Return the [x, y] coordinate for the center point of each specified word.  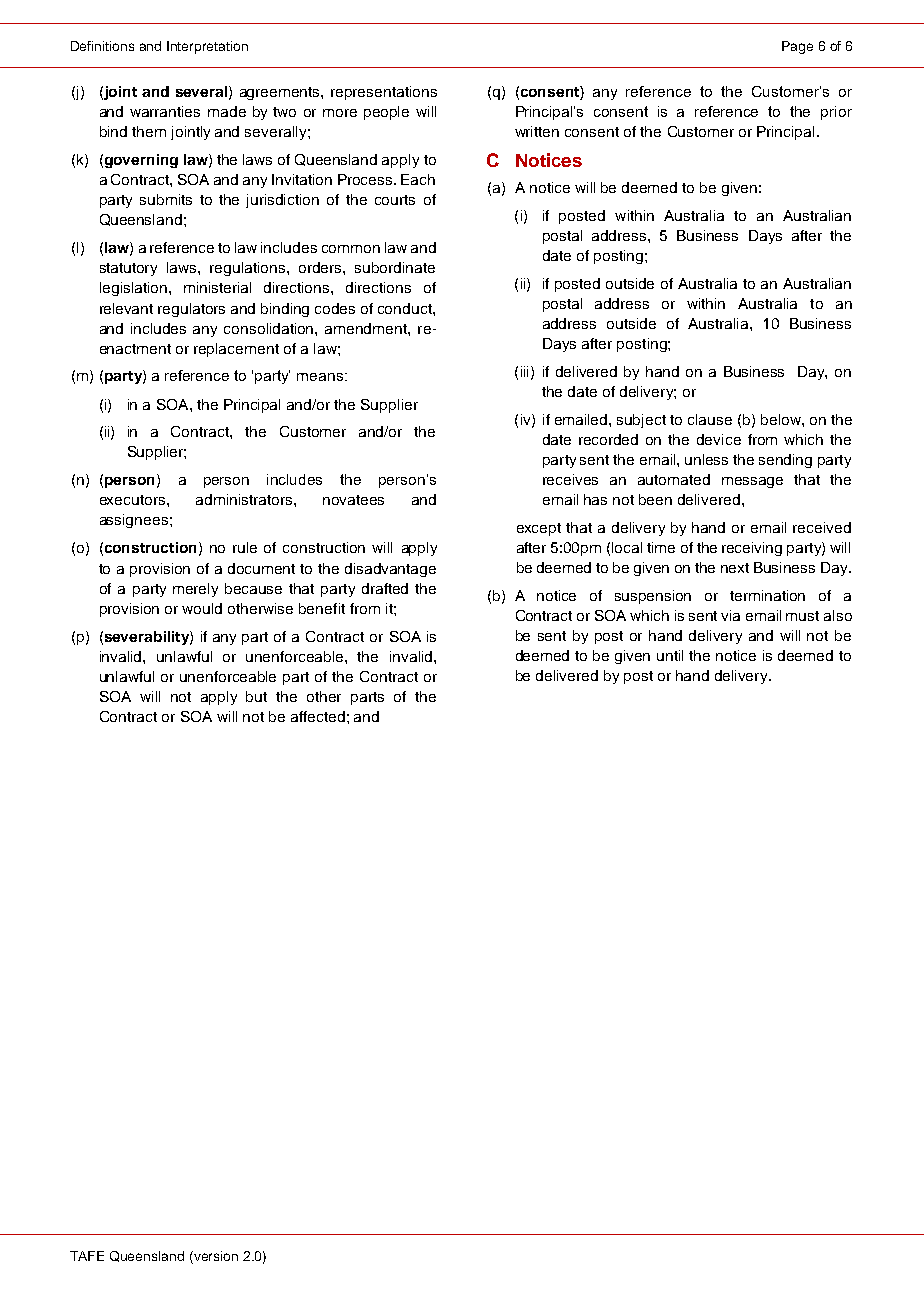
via [730, 615]
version [215, 1257]
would [202, 608]
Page [797, 47]
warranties [165, 111]
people [386, 113]
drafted [385, 588]
